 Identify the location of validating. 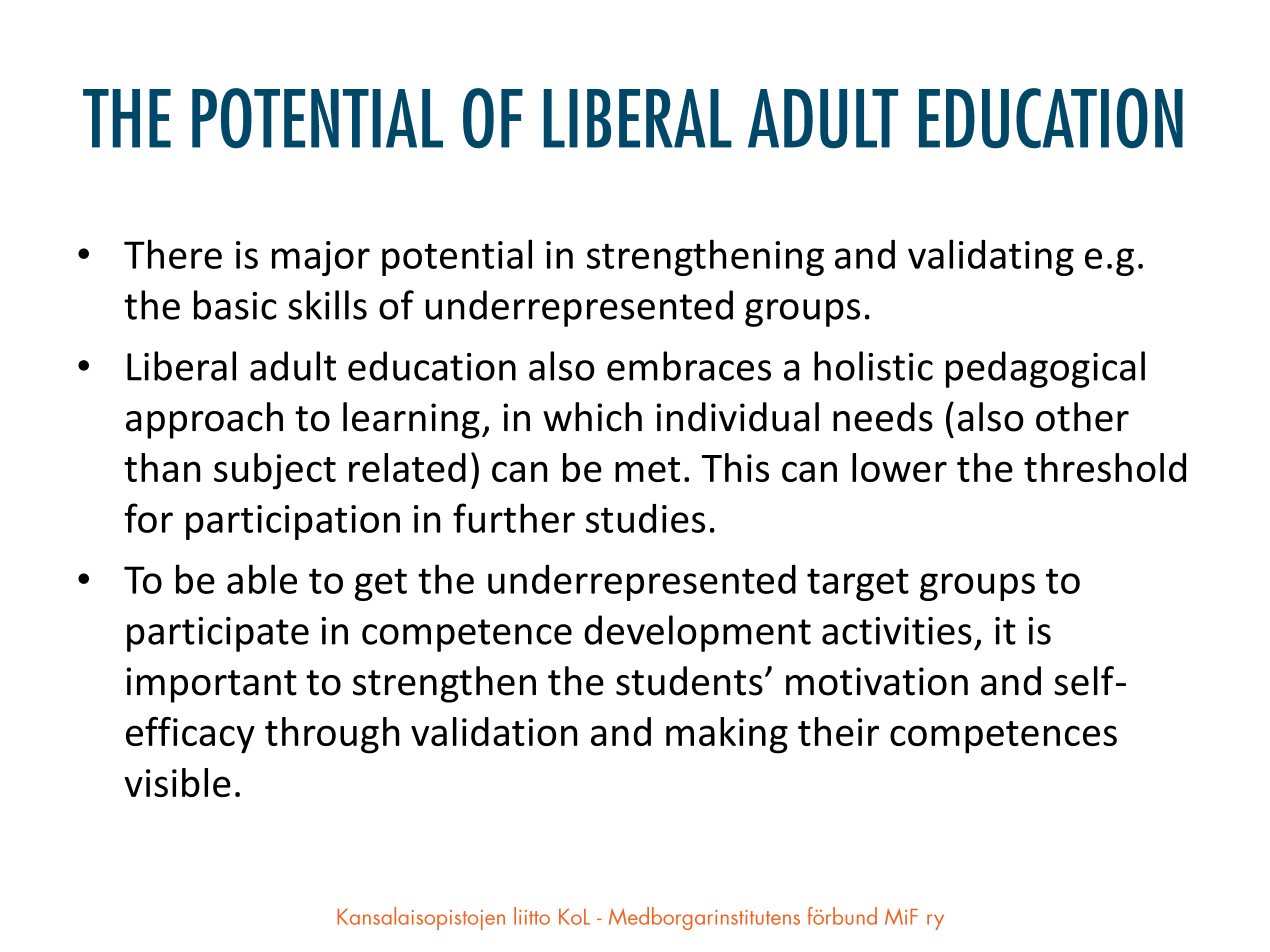
(991, 257).
